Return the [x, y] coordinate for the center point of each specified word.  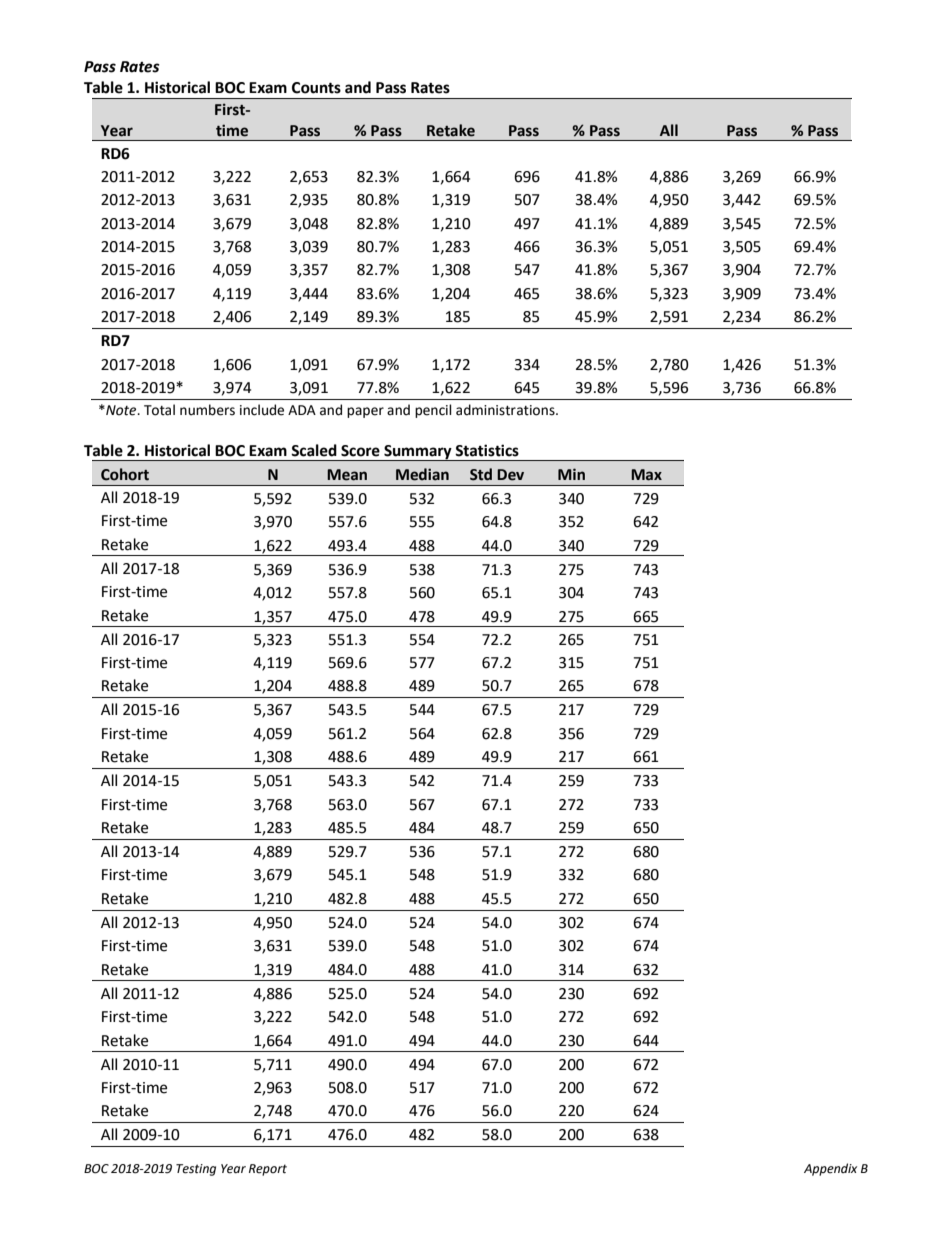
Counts [316, 88]
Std [481, 474]
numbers [207, 410]
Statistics [487, 450]
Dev [510, 475]
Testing [196, 1170]
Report [268, 1170]
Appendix [830, 1169]
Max [646, 475]
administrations [506, 410]
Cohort [125, 474]
